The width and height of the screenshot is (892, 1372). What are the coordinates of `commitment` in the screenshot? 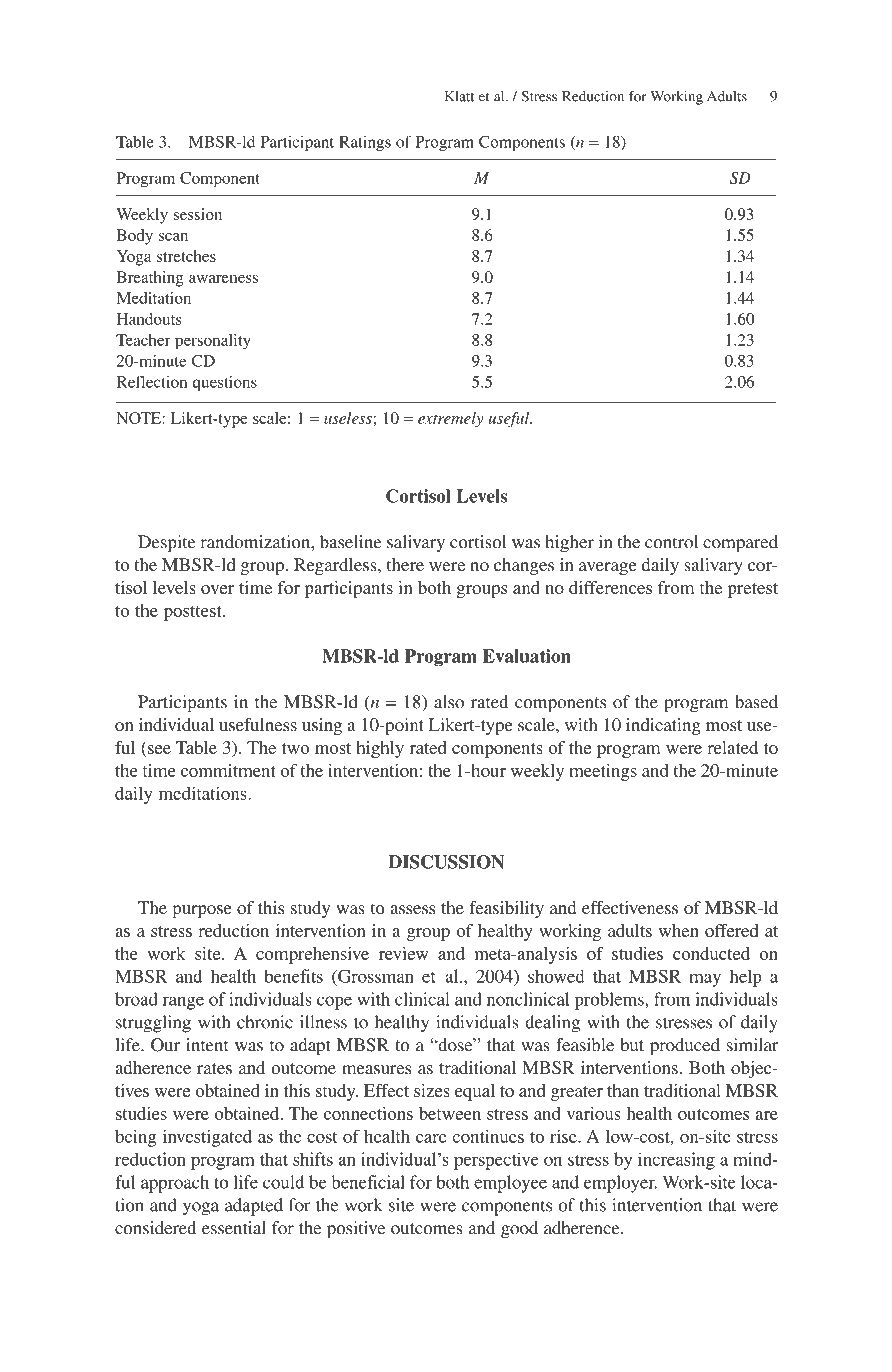 It's located at (228, 770).
